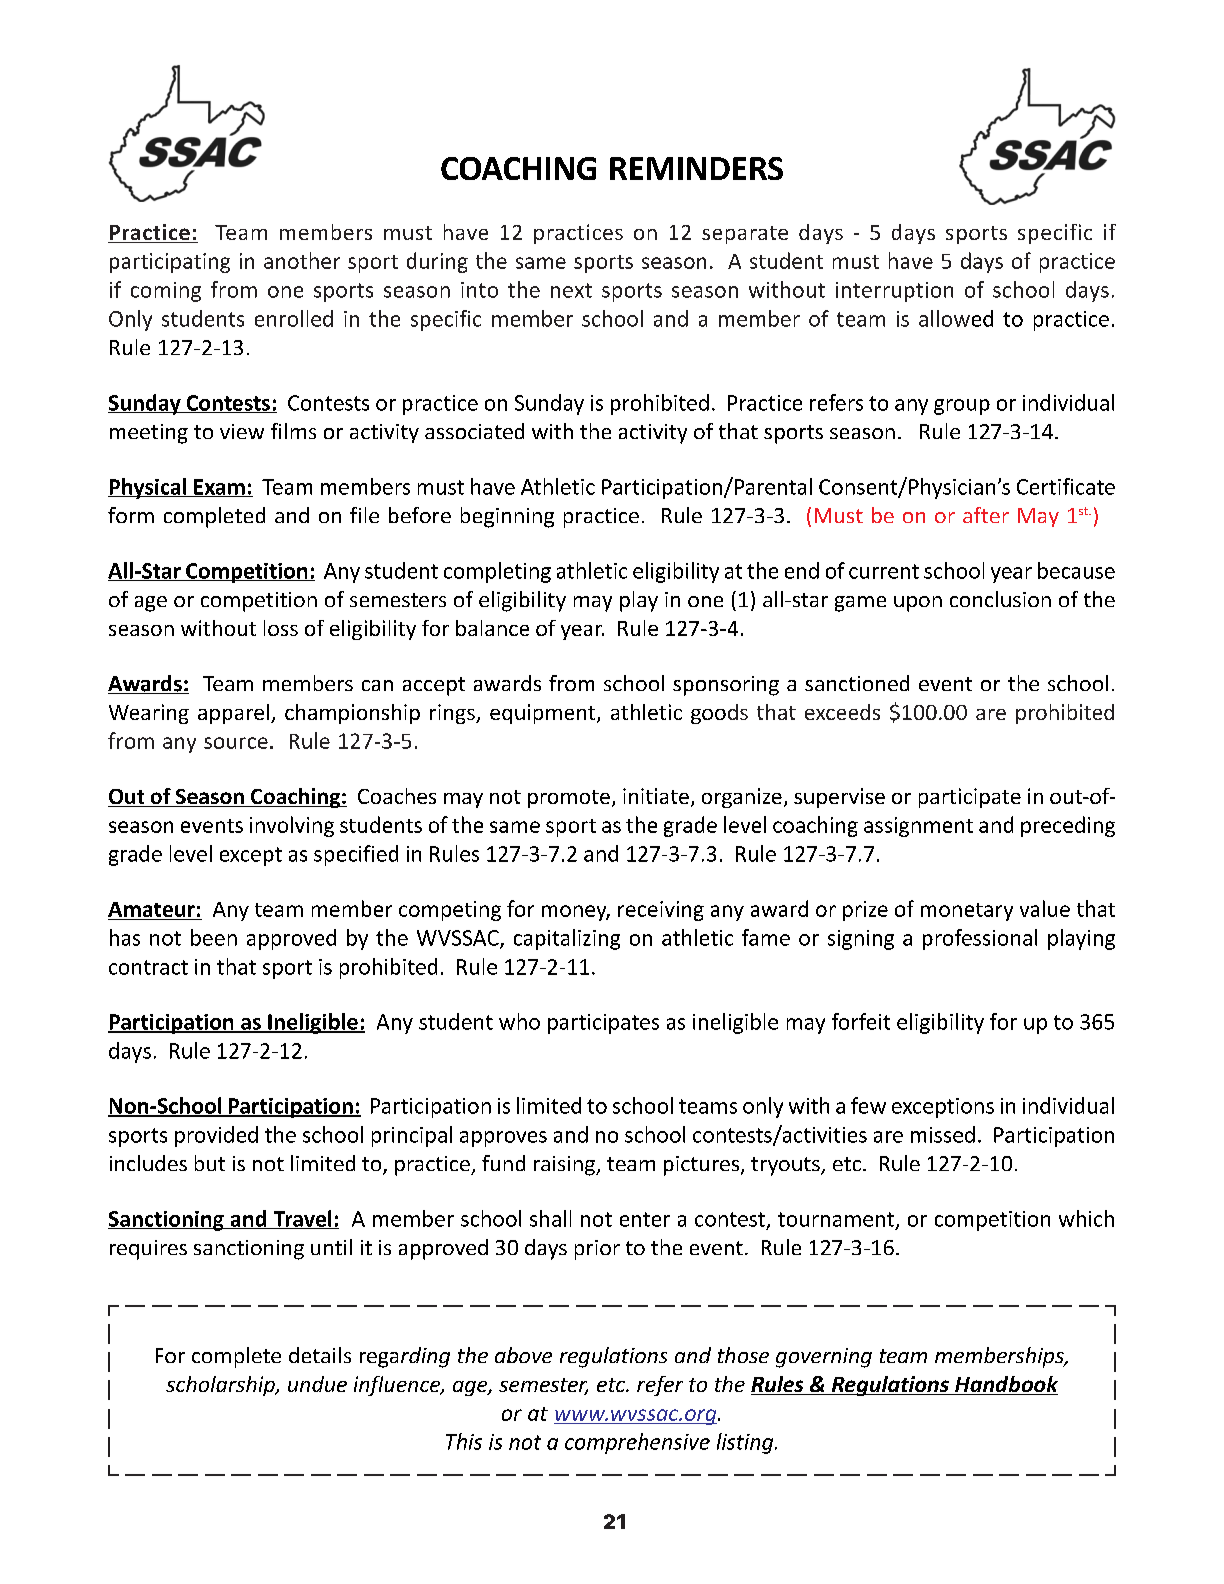  I want to click on been, so click(214, 937).
